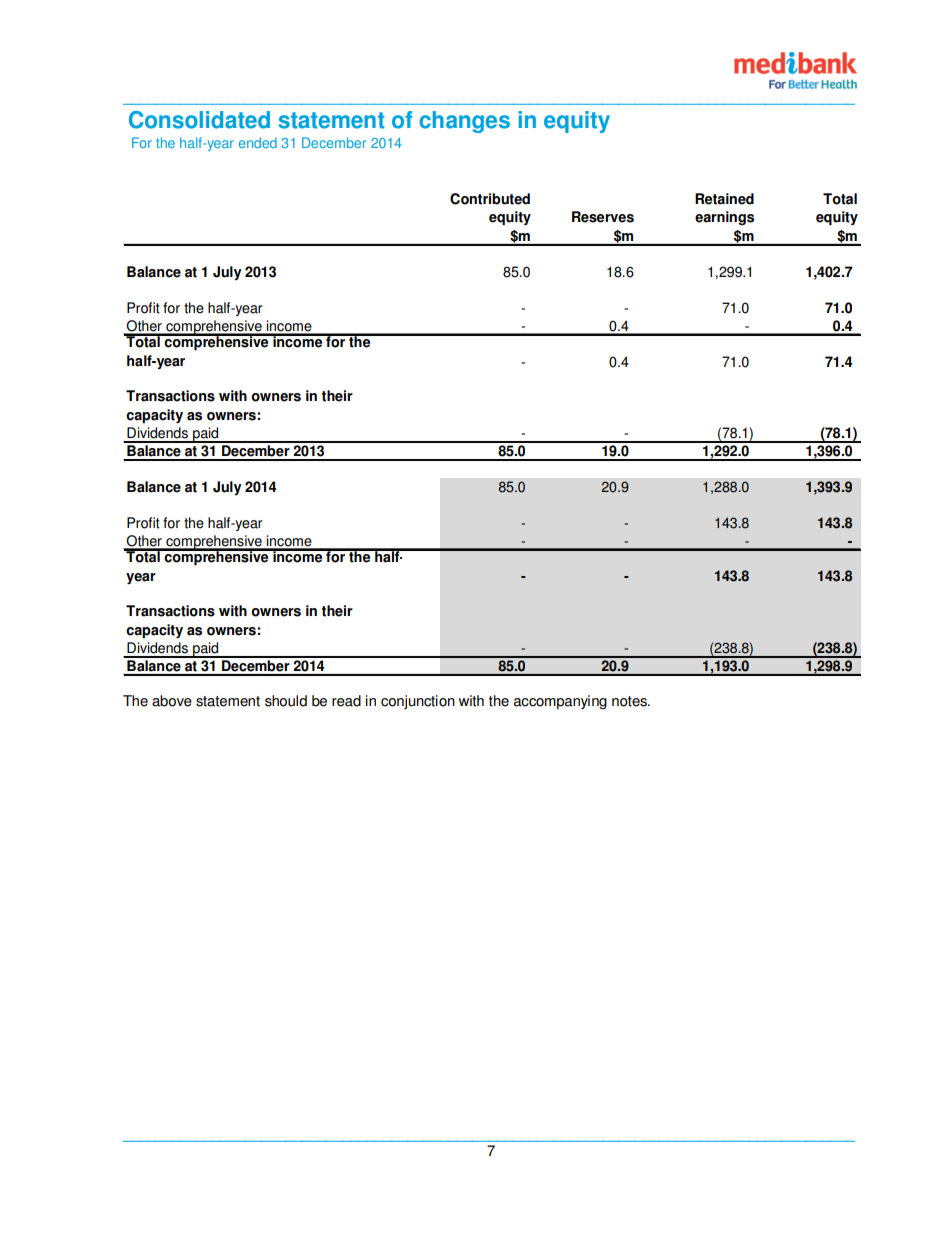 The width and height of the page is (952, 1233). What do you see at coordinates (490, 199) in the page?
I see `Contributed` at bounding box center [490, 199].
